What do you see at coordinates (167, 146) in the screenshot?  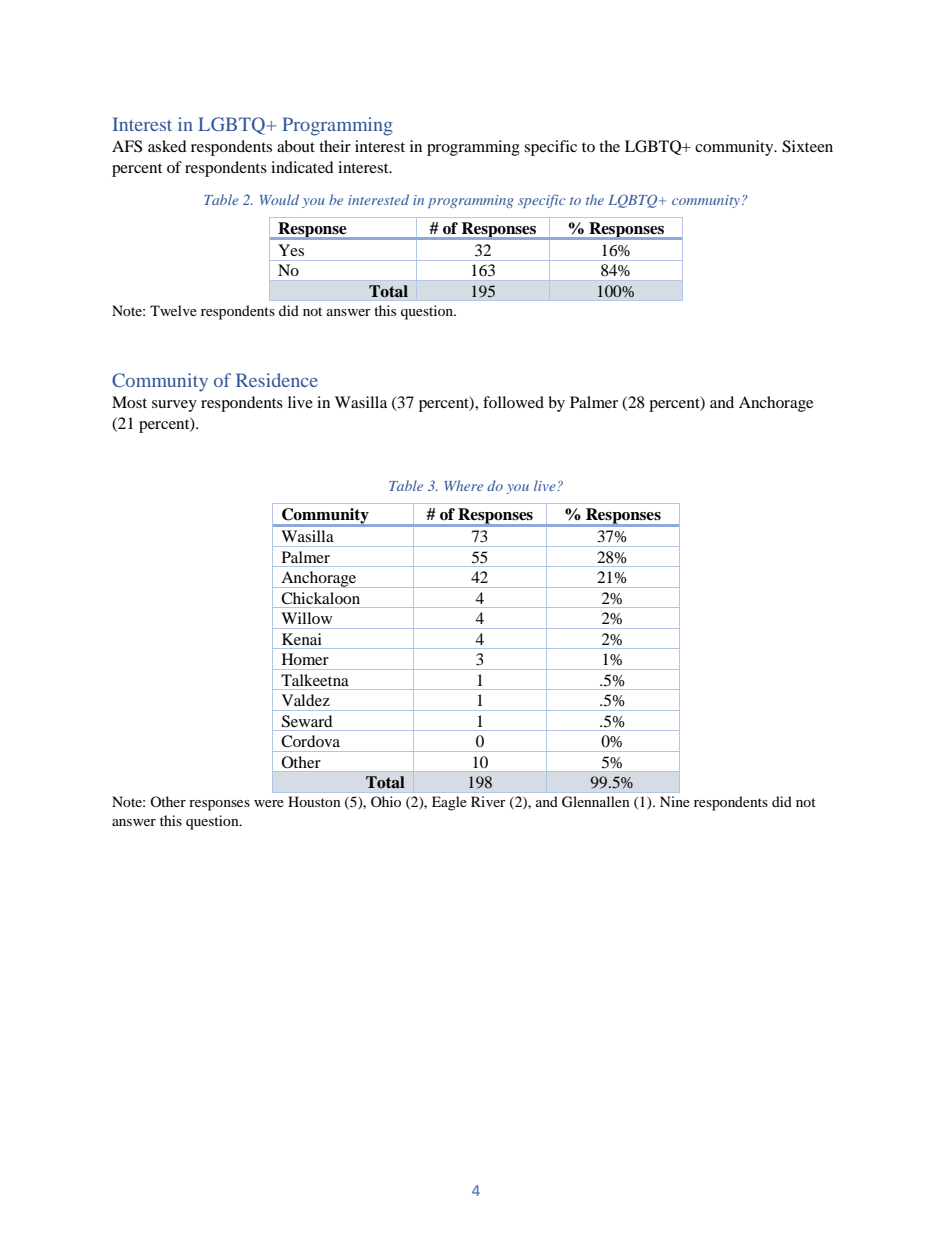 I see `asked` at bounding box center [167, 146].
